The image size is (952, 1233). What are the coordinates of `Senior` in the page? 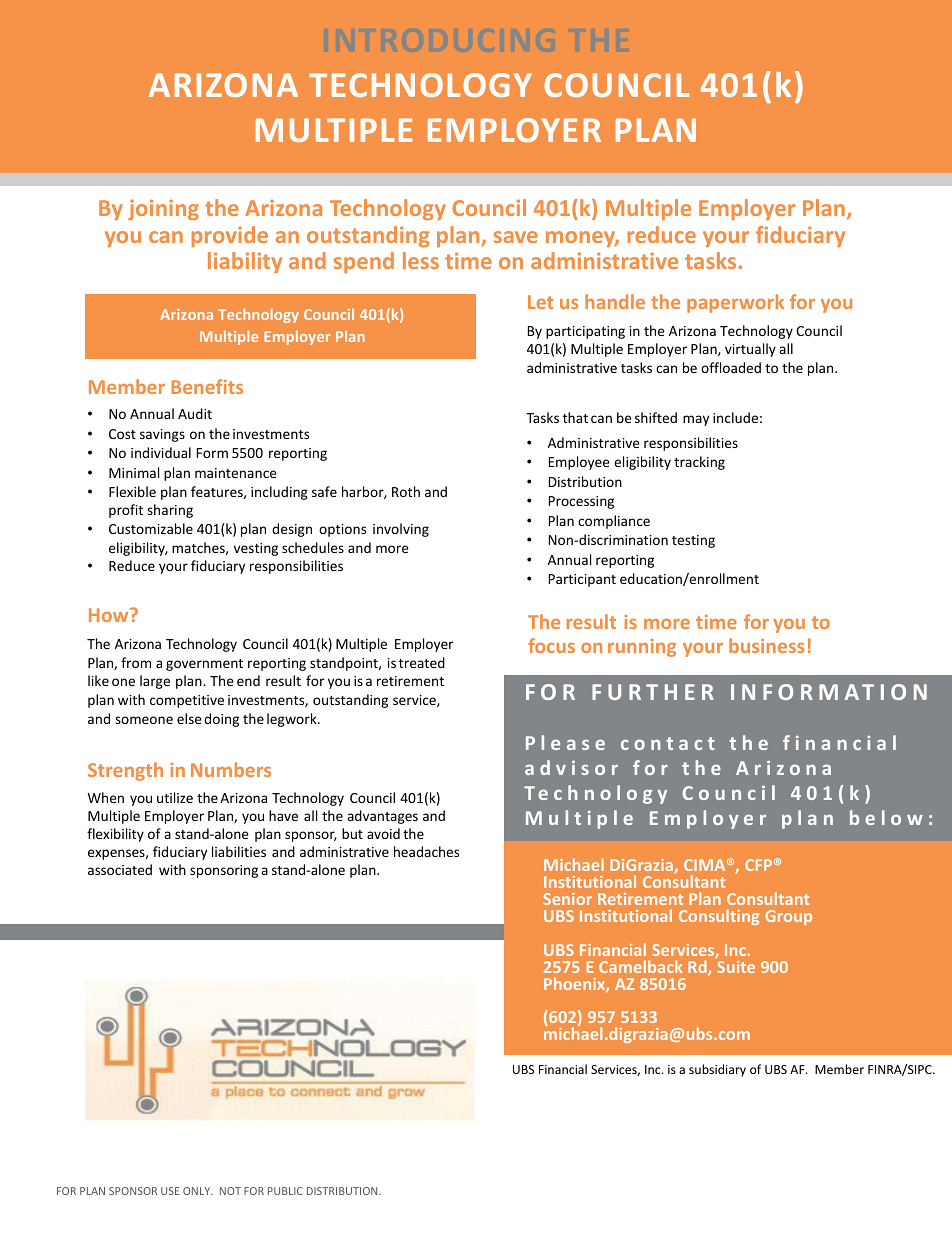 It's located at (567, 899).
